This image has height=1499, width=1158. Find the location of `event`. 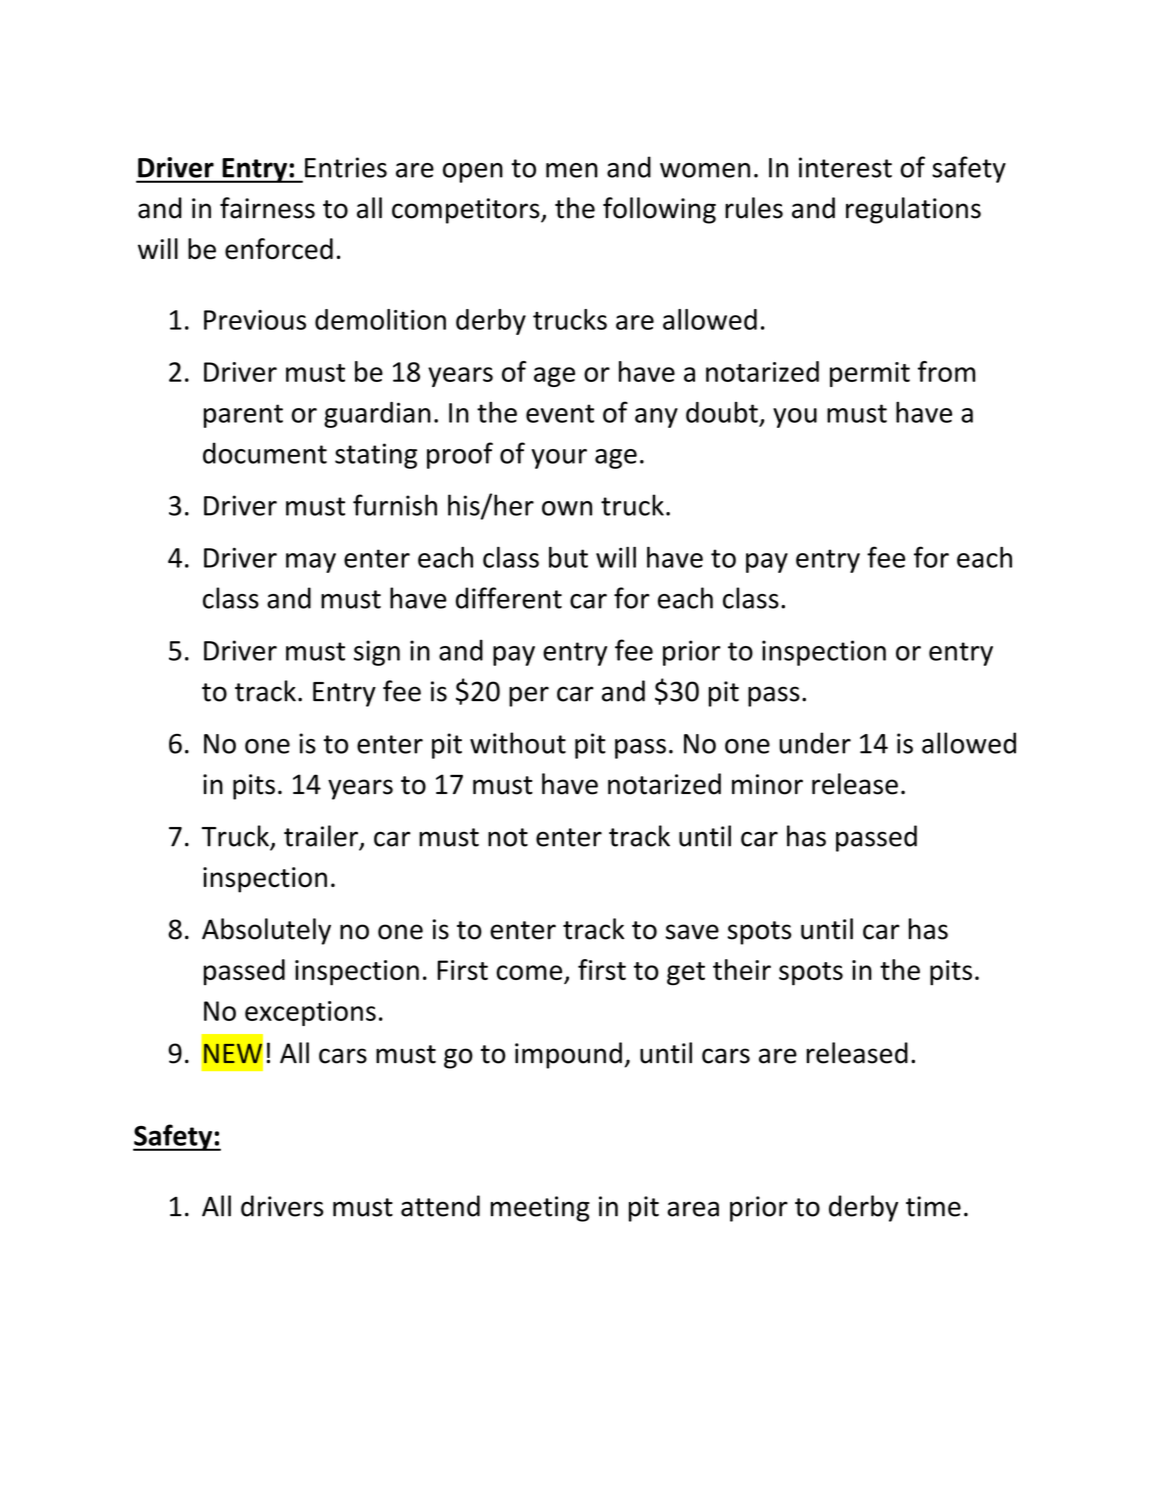

event is located at coordinates (560, 413).
